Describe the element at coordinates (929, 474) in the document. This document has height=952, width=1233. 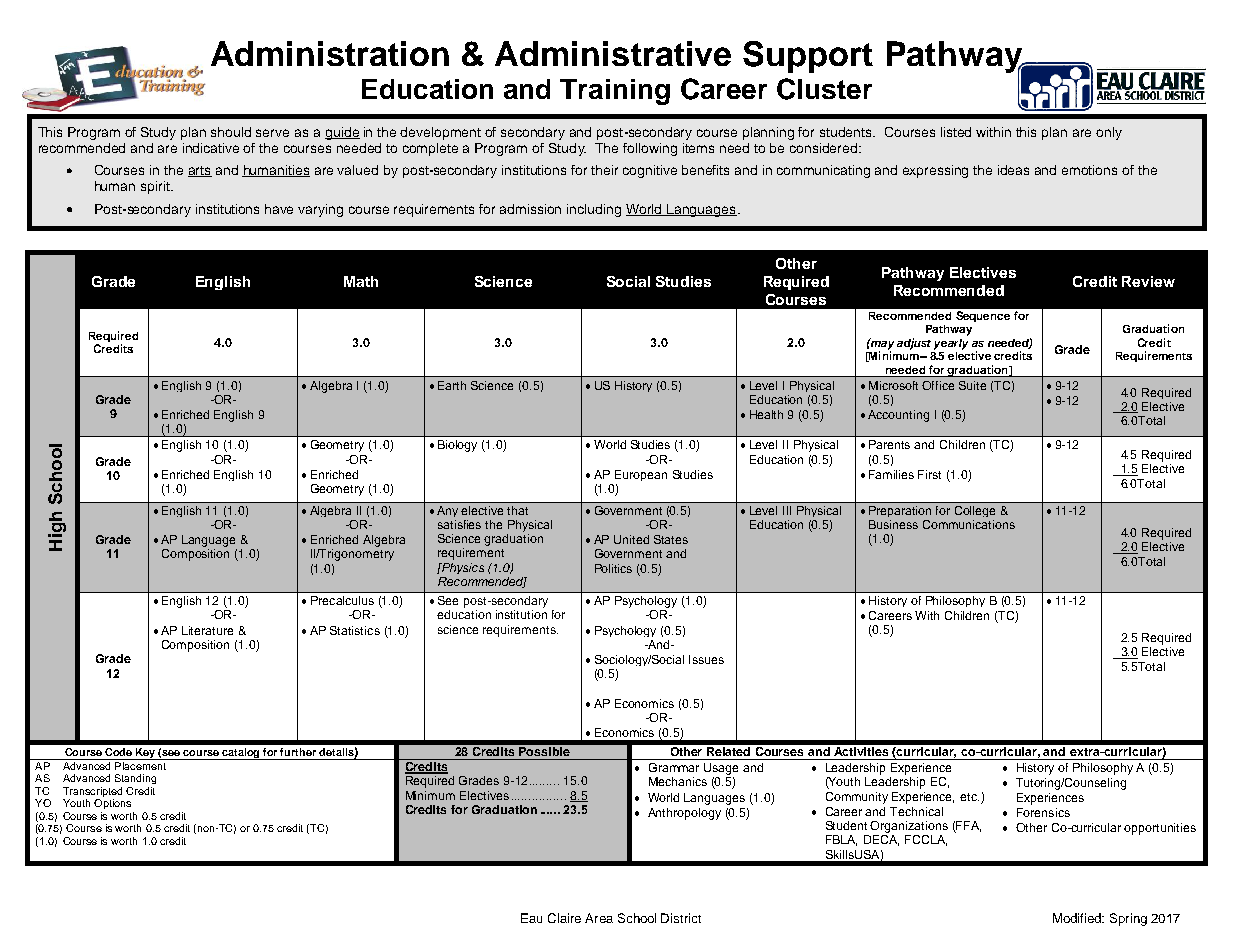
I see `First` at that location.
